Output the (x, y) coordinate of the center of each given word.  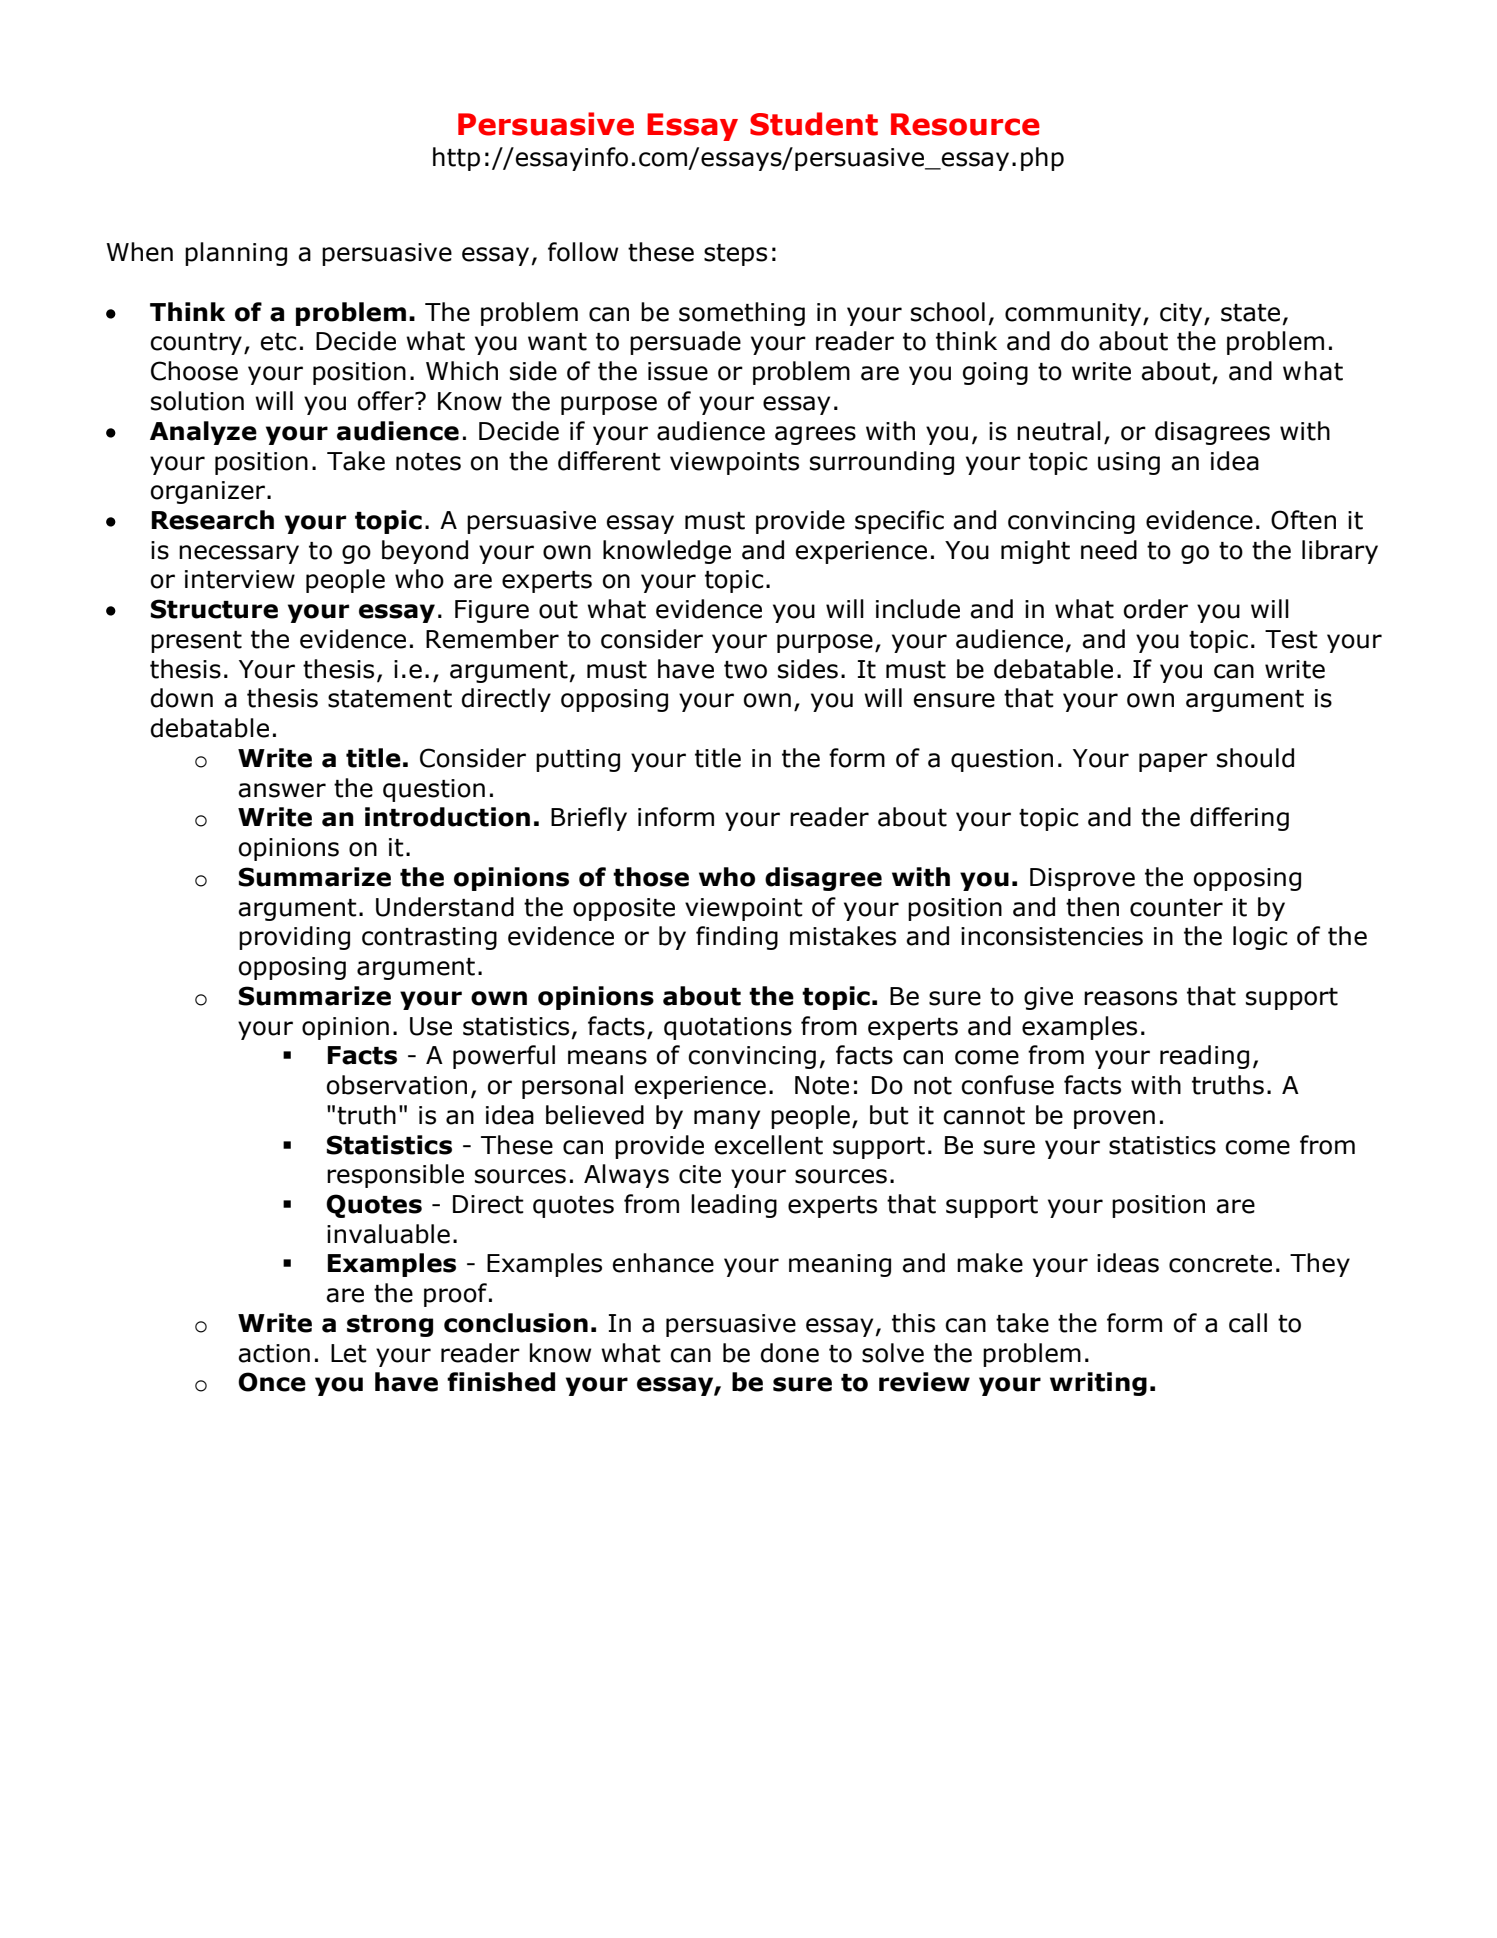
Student (814, 124)
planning (236, 254)
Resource (965, 124)
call (1248, 1323)
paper (1173, 762)
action (274, 1353)
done (790, 1353)
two (745, 670)
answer (282, 790)
